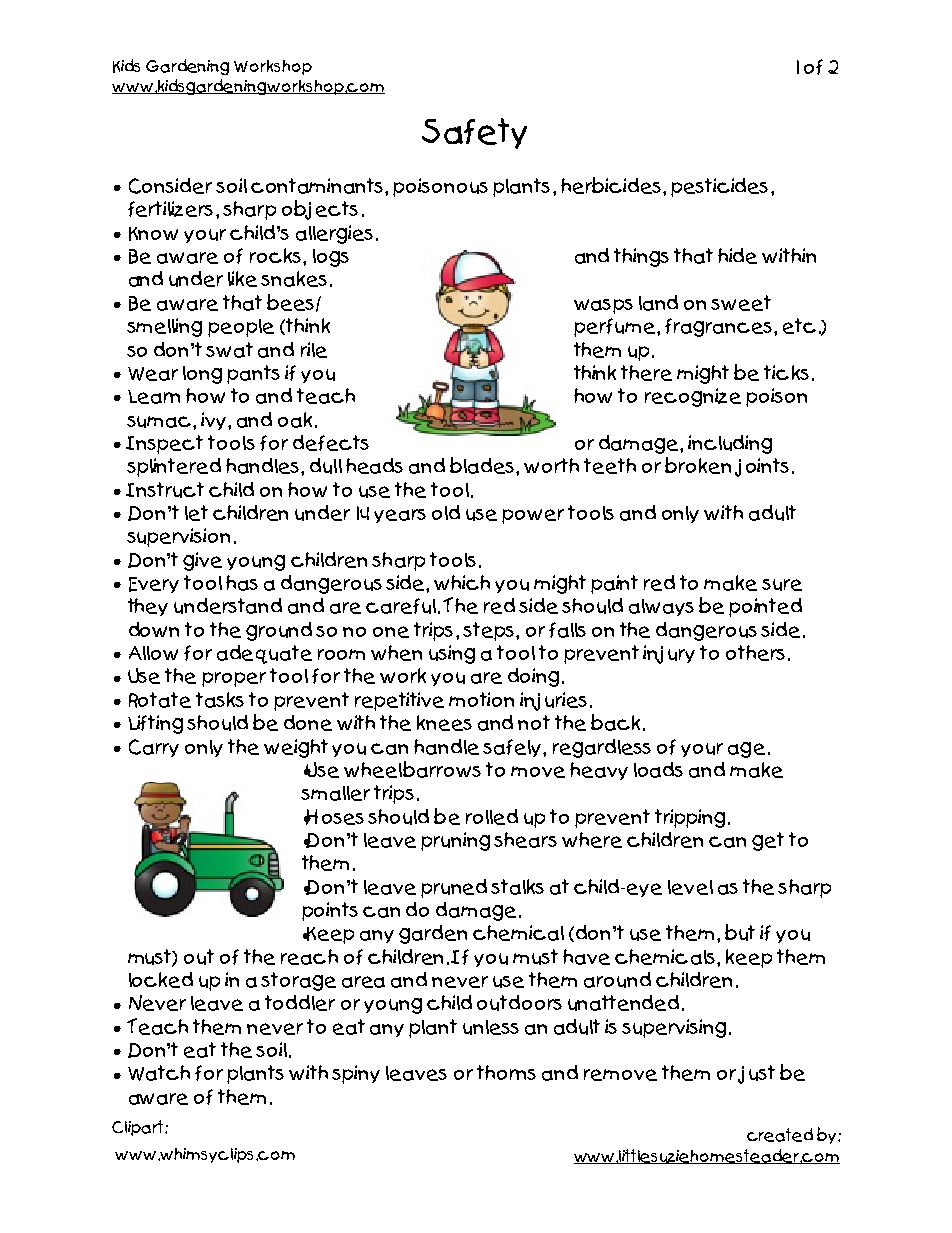 This document has width=952, height=1233. I want to click on sure, so click(782, 585).
